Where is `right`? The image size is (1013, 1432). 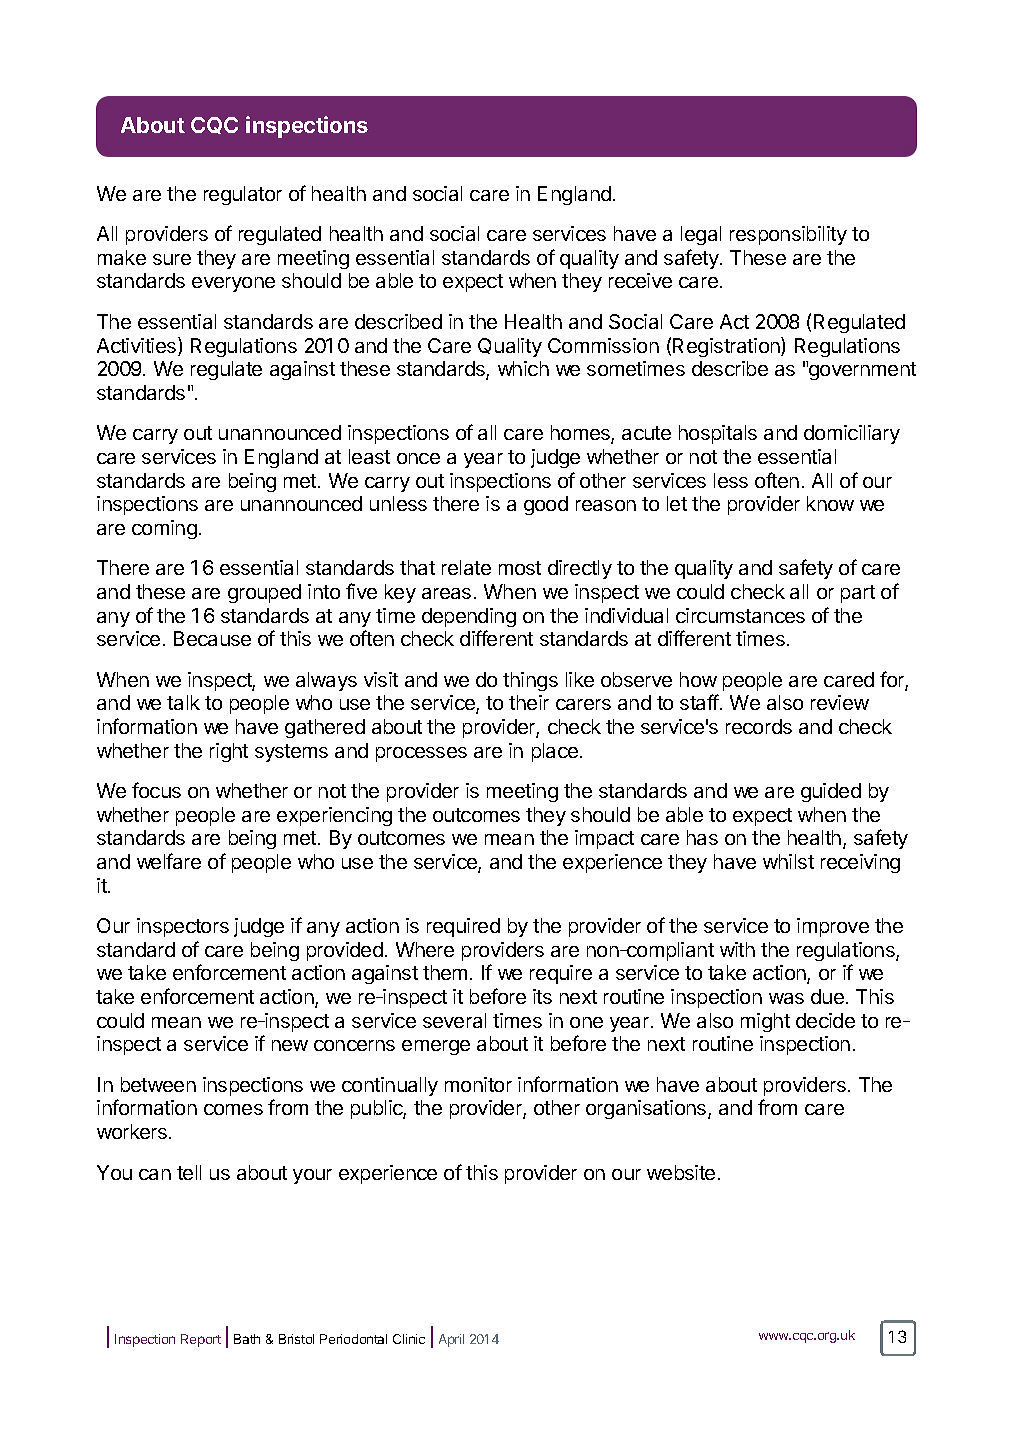 right is located at coordinates (229, 752).
